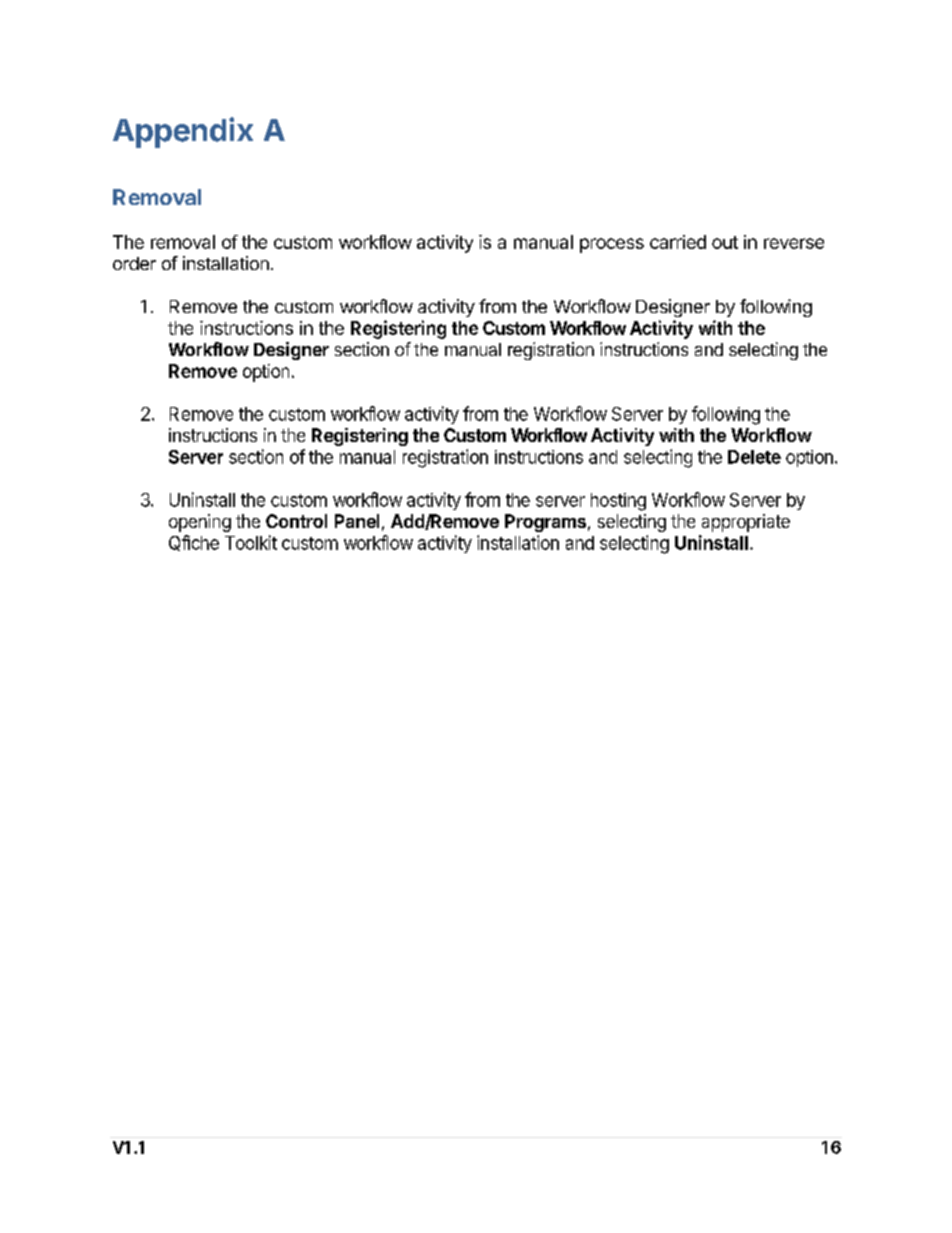 The width and height of the screenshot is (952, 1233). What do you see at coordinates (678, 242) in the screenshot?
I see `carried` at bounding box center [678, 242].
